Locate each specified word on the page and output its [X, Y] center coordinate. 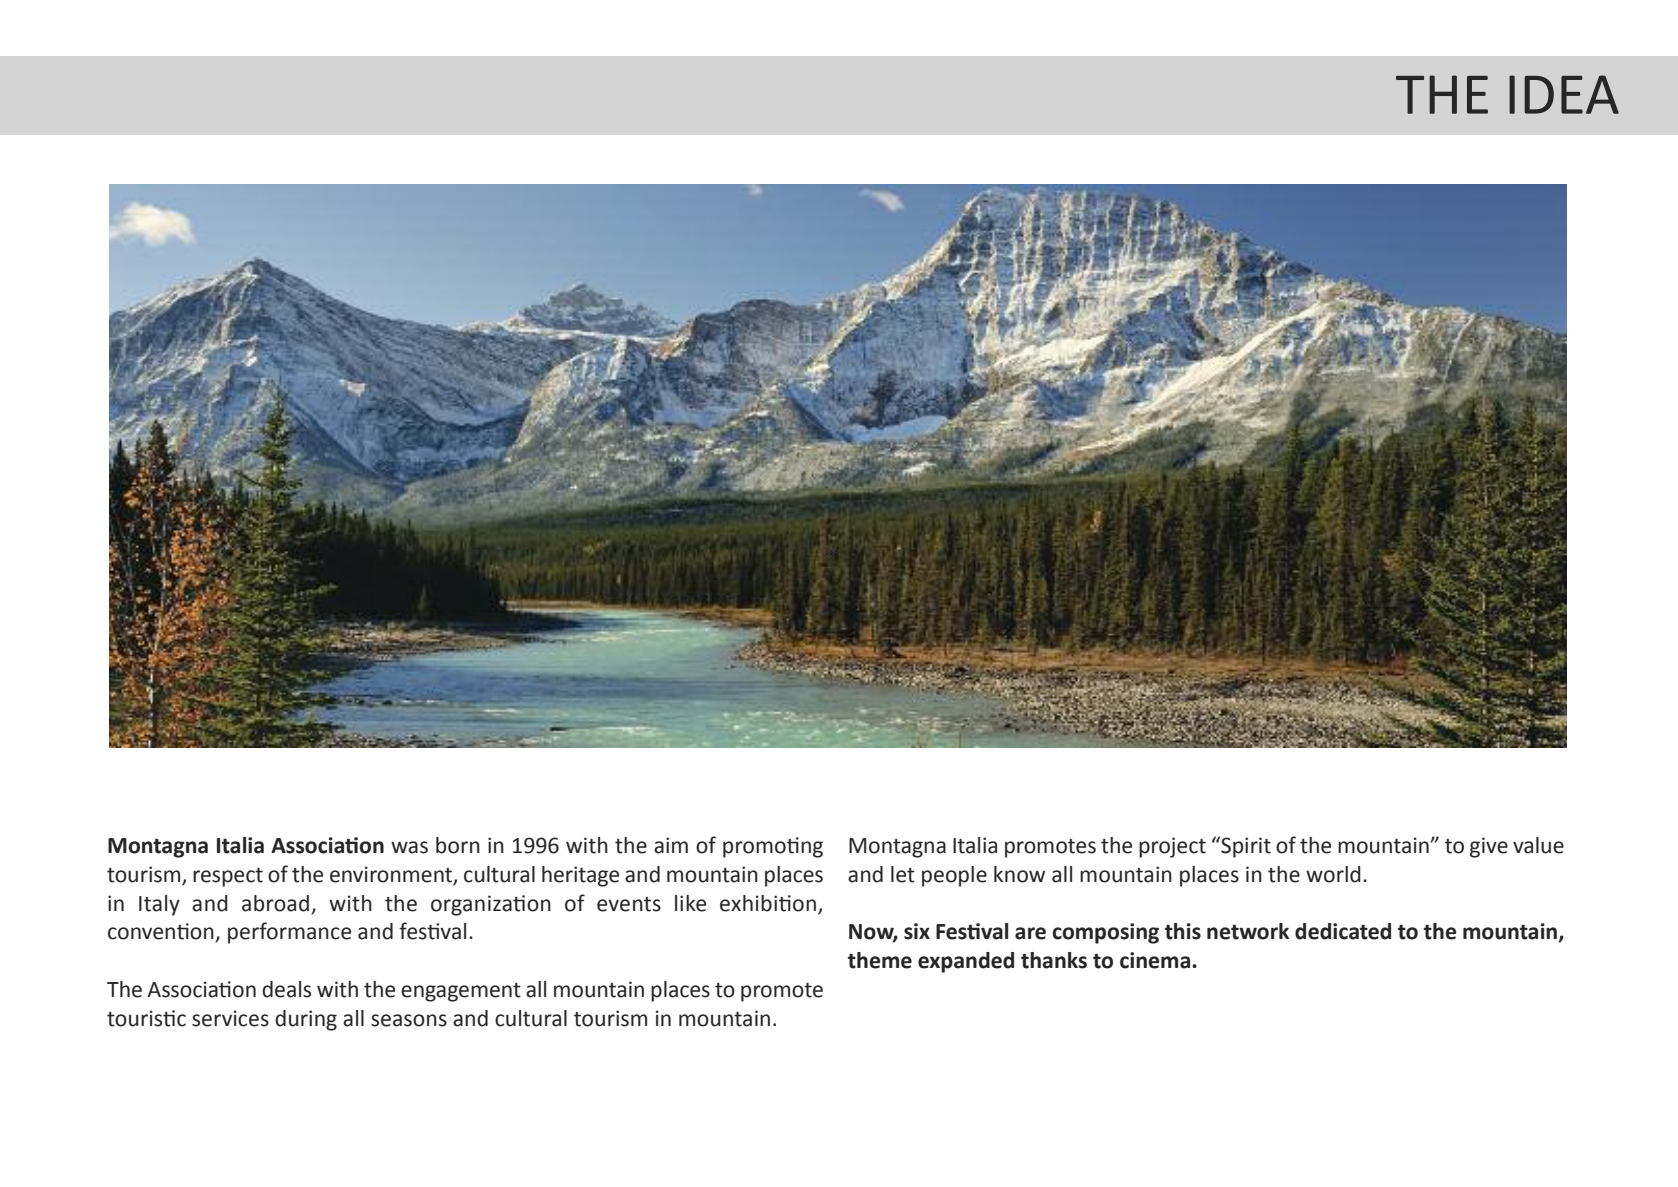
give [1489, 847]
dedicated [1343, 931]
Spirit [1245, 847]
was [409, 847]
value [1538, 845]
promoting [773, 847]
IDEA [1564, 94]
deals [286, 989]
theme [880, 960]
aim [671, 845]
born [458, 845]
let [903, 874]
